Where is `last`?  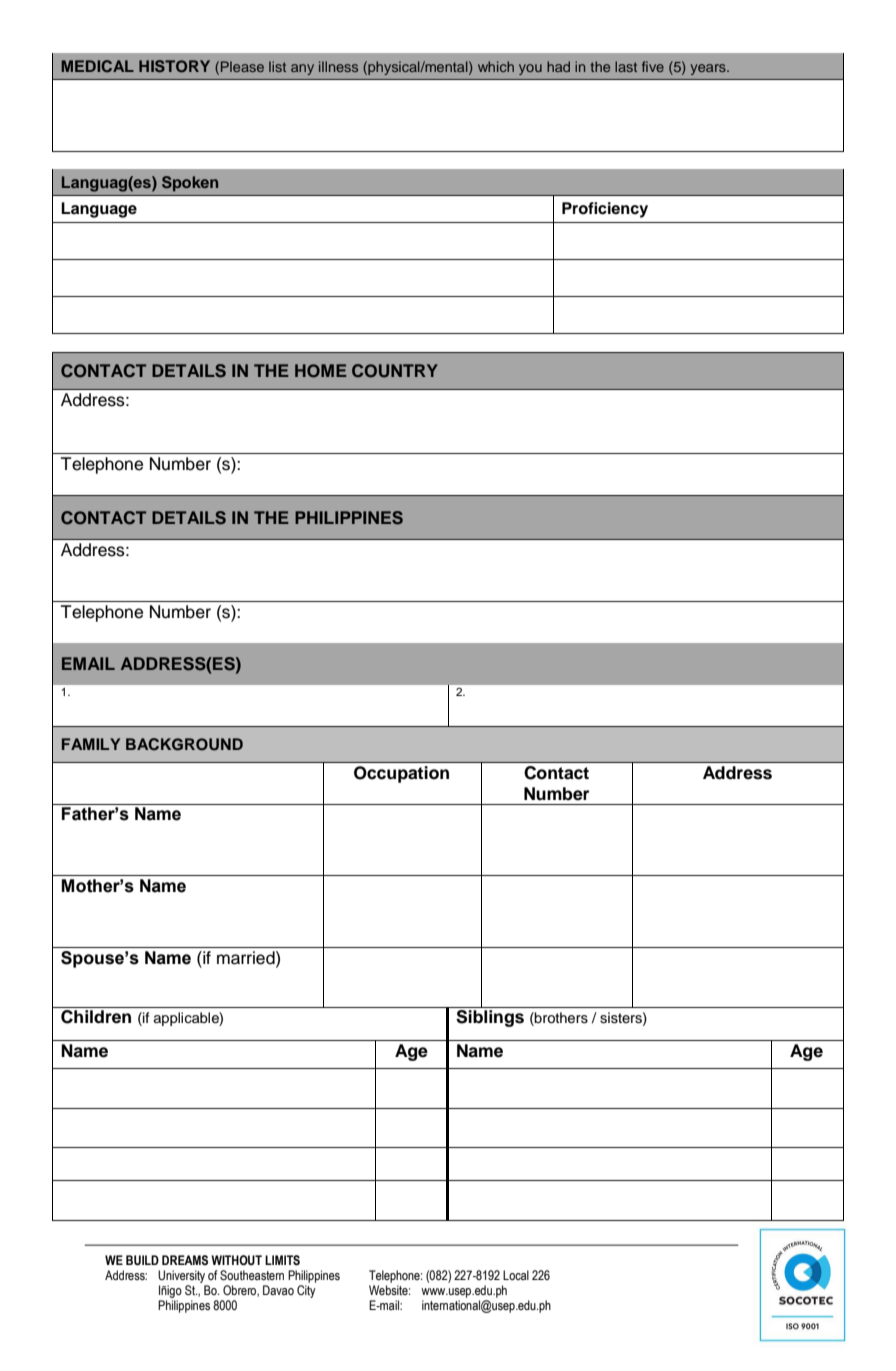
last is located at coordinates (626, 66).
